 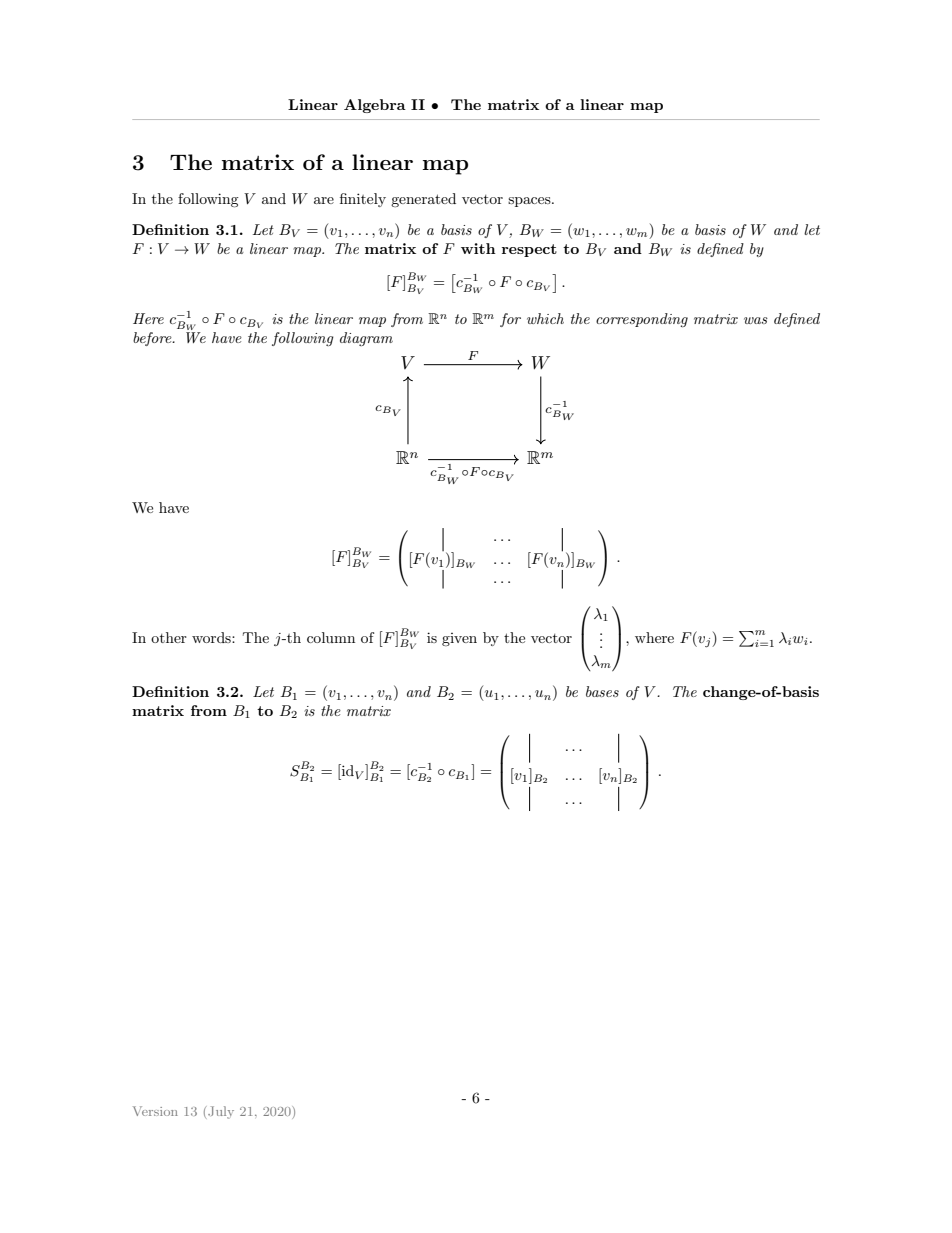 I want to click on words, so click(x=212, y=637).
